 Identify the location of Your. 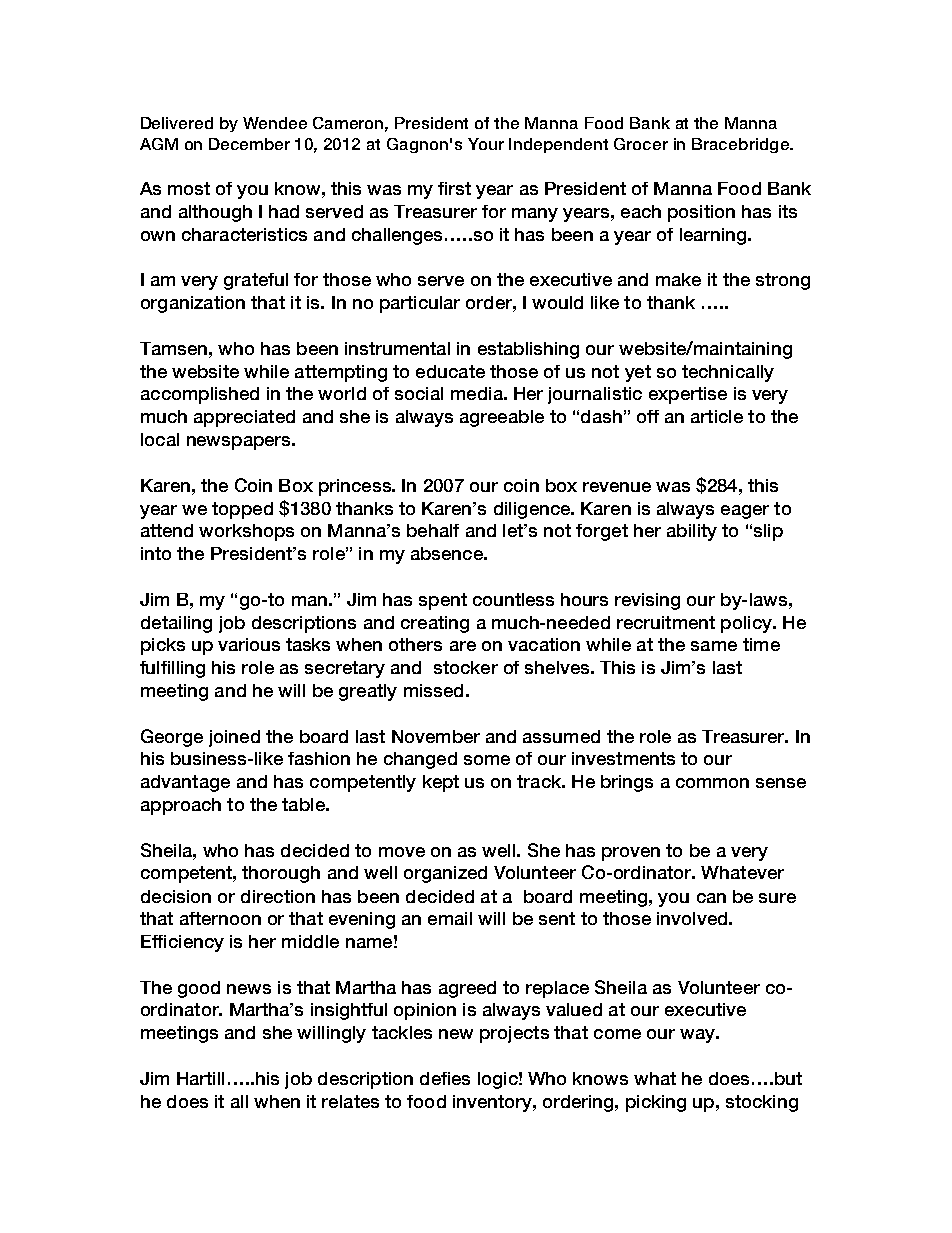
(486, 144).
